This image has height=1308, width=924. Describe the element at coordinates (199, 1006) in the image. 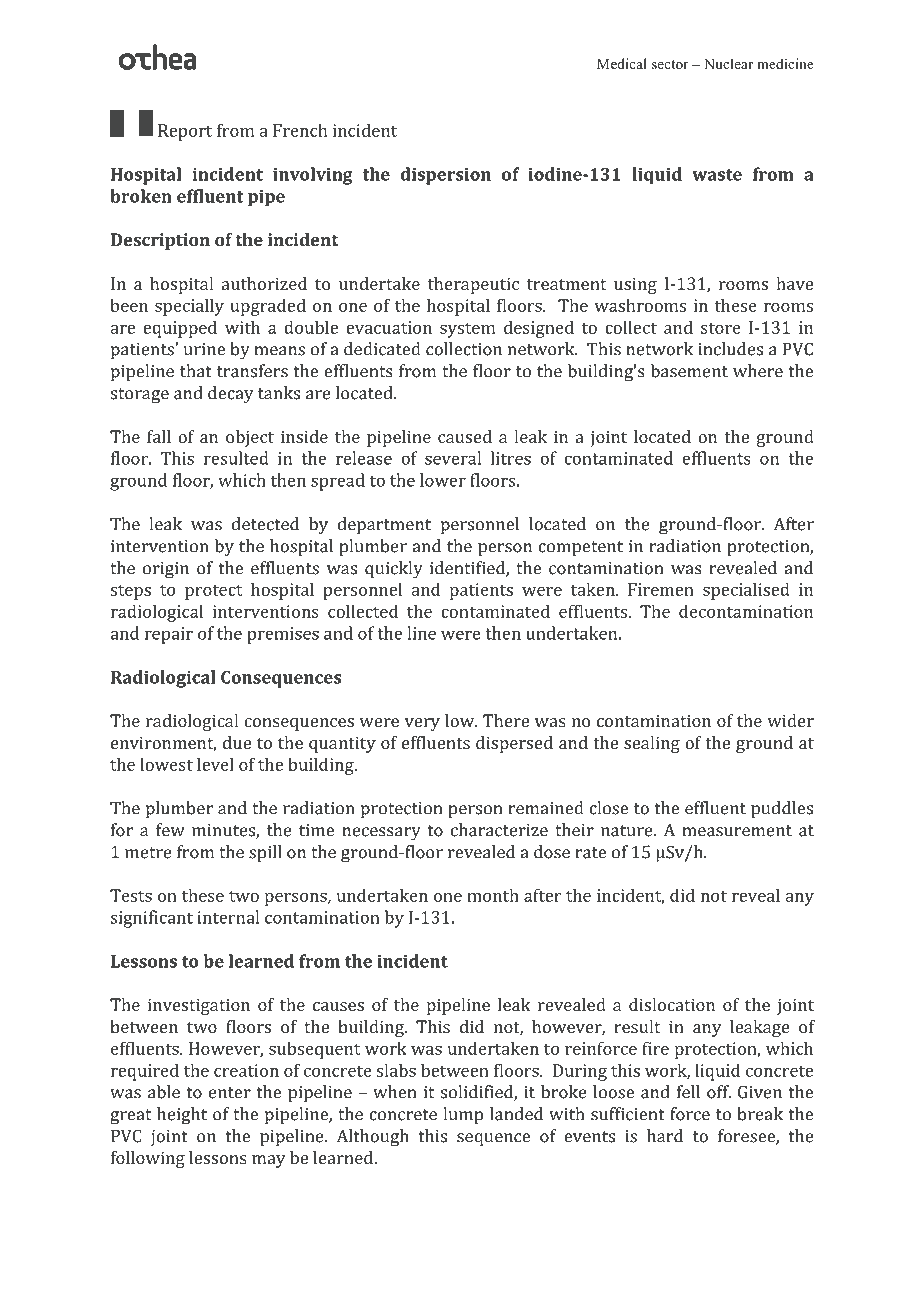

I see `investigation` at that location.
